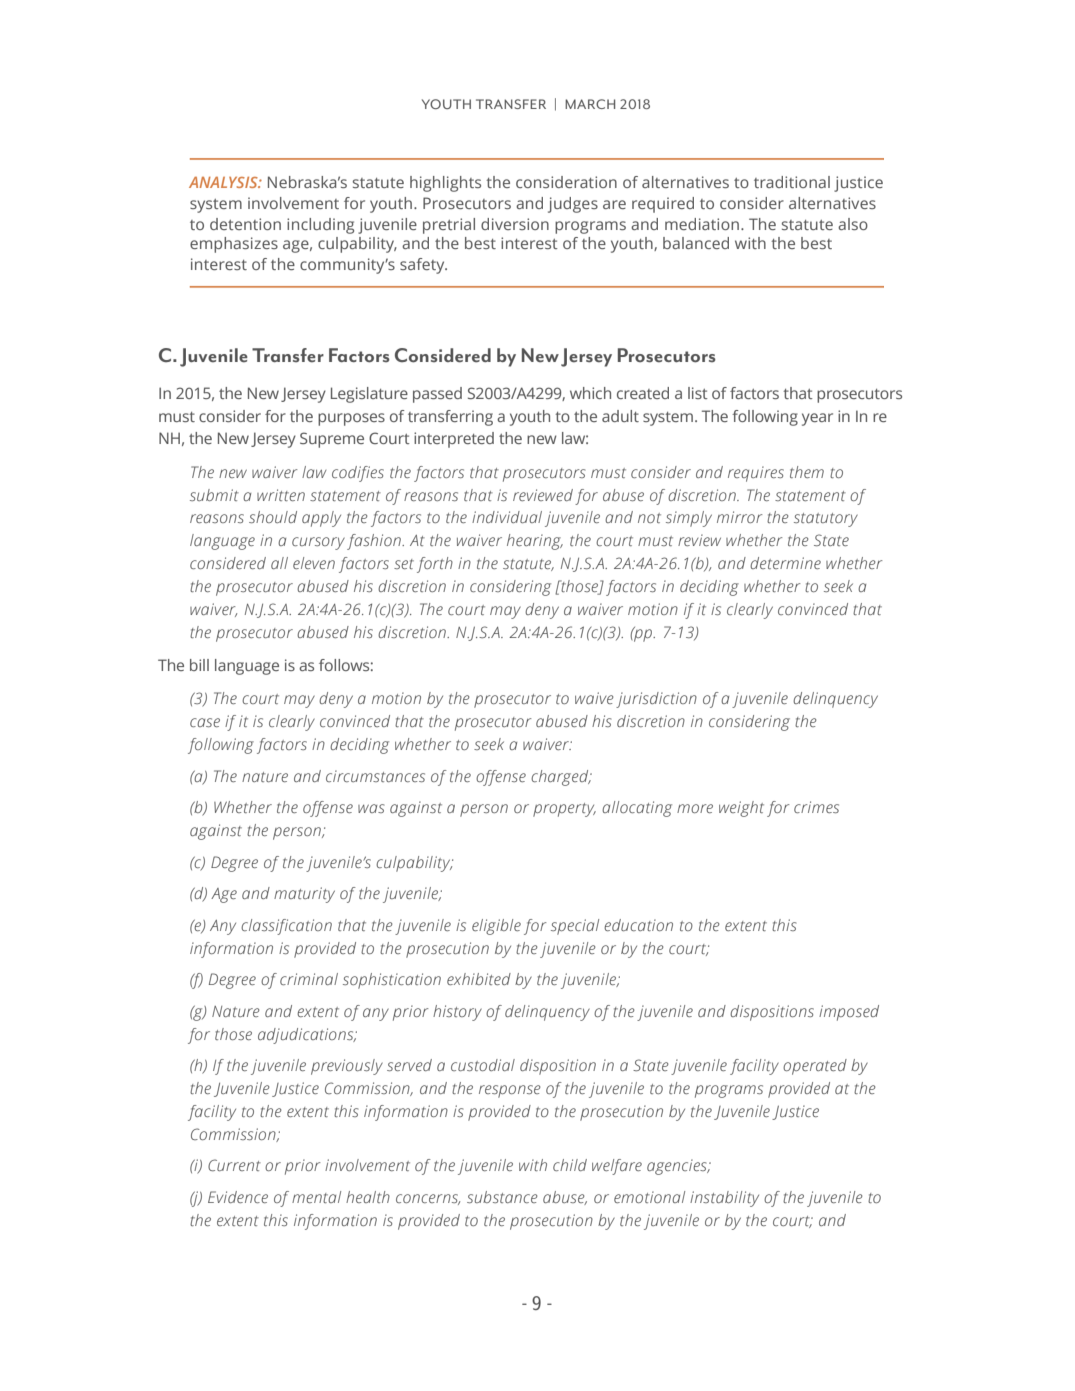 The image size is (1075, 1391). I want to click on determine, so click(785, 563).
